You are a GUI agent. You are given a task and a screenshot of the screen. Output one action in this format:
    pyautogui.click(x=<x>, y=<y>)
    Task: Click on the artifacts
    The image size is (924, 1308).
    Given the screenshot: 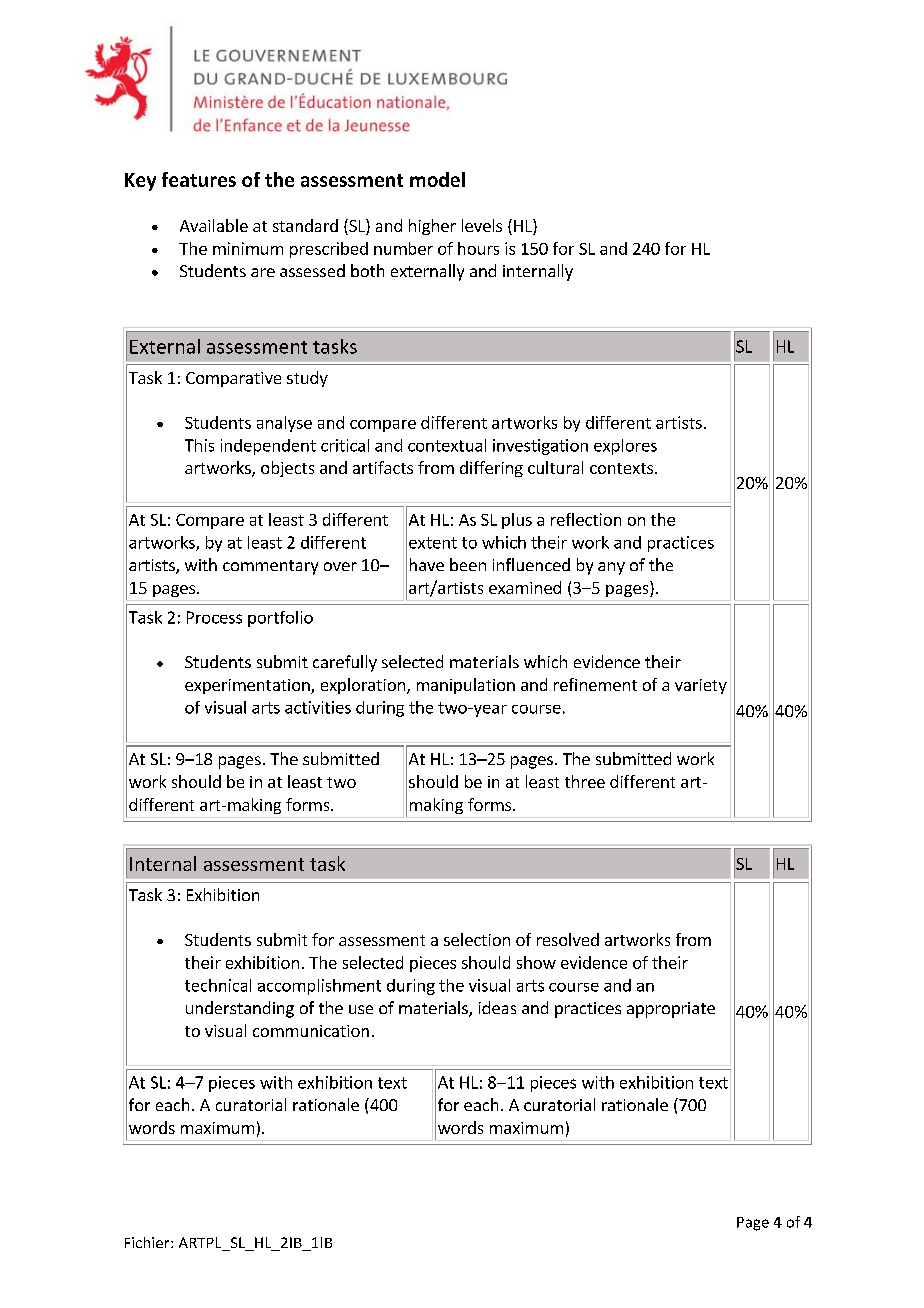 What is the action you would take?
    pyautogui.click(x=383, y=467)
